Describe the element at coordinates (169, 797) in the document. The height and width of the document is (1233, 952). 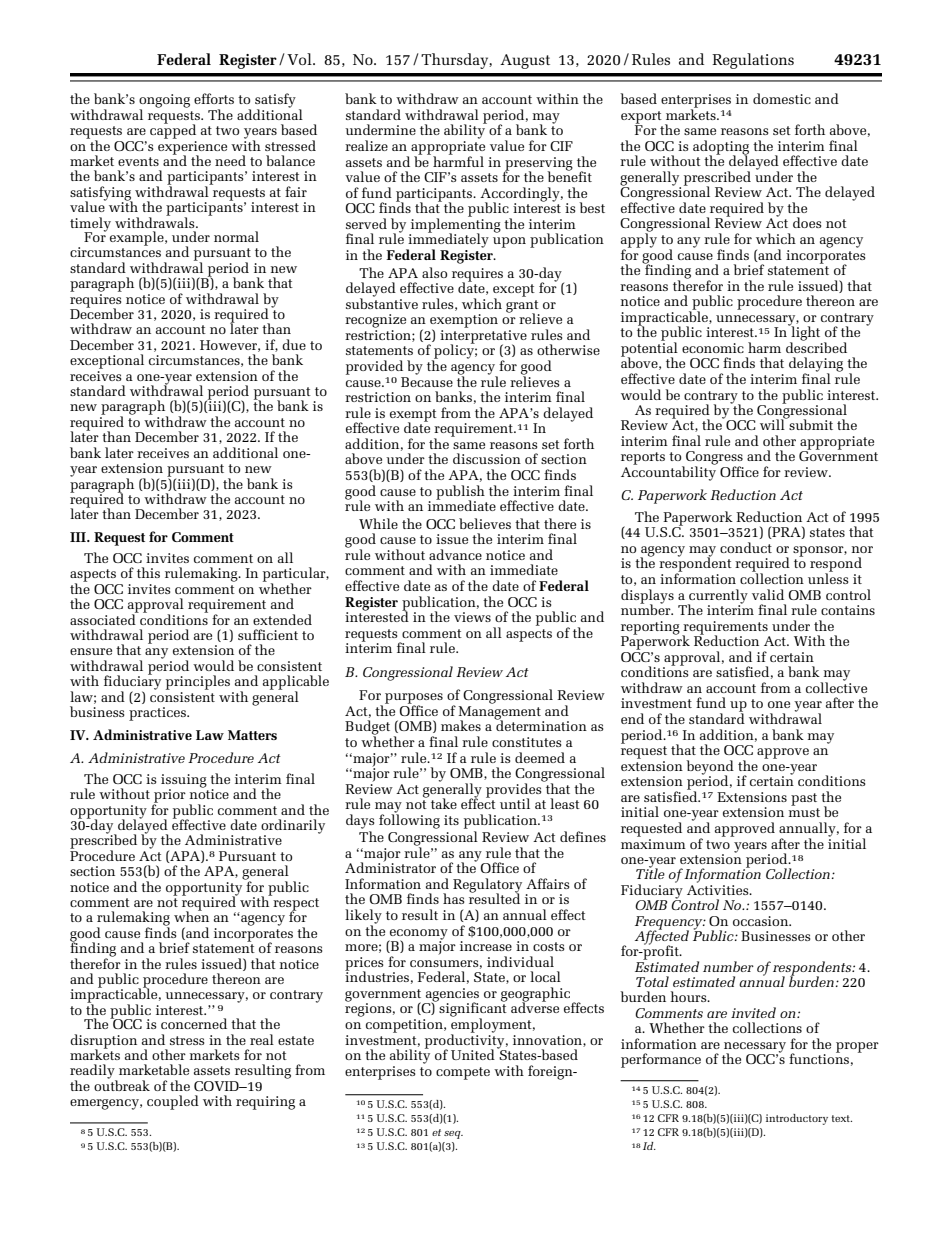
I see `prior` at that location.
